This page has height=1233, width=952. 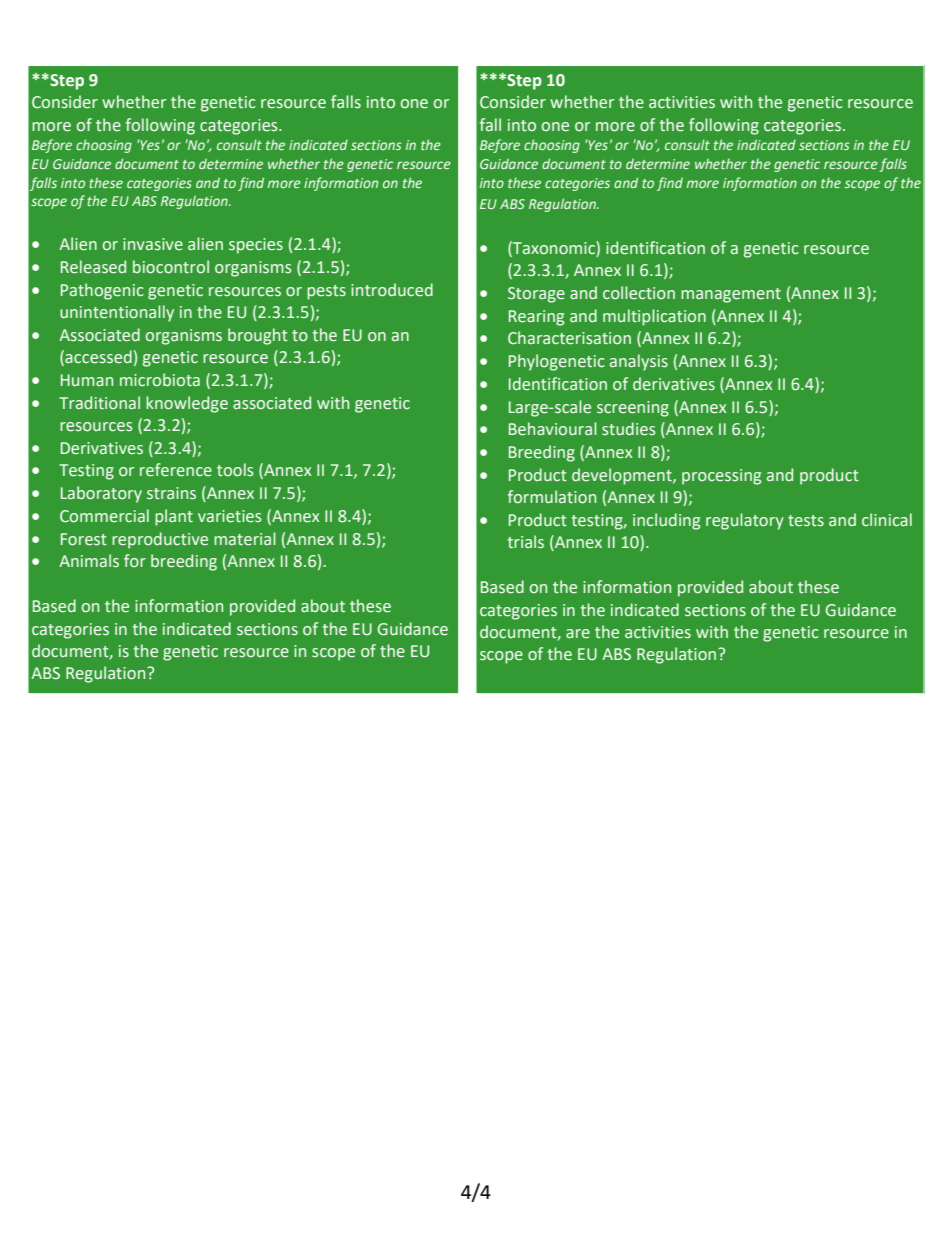 I want to click on regulatory, so click(x=745, y=521).
